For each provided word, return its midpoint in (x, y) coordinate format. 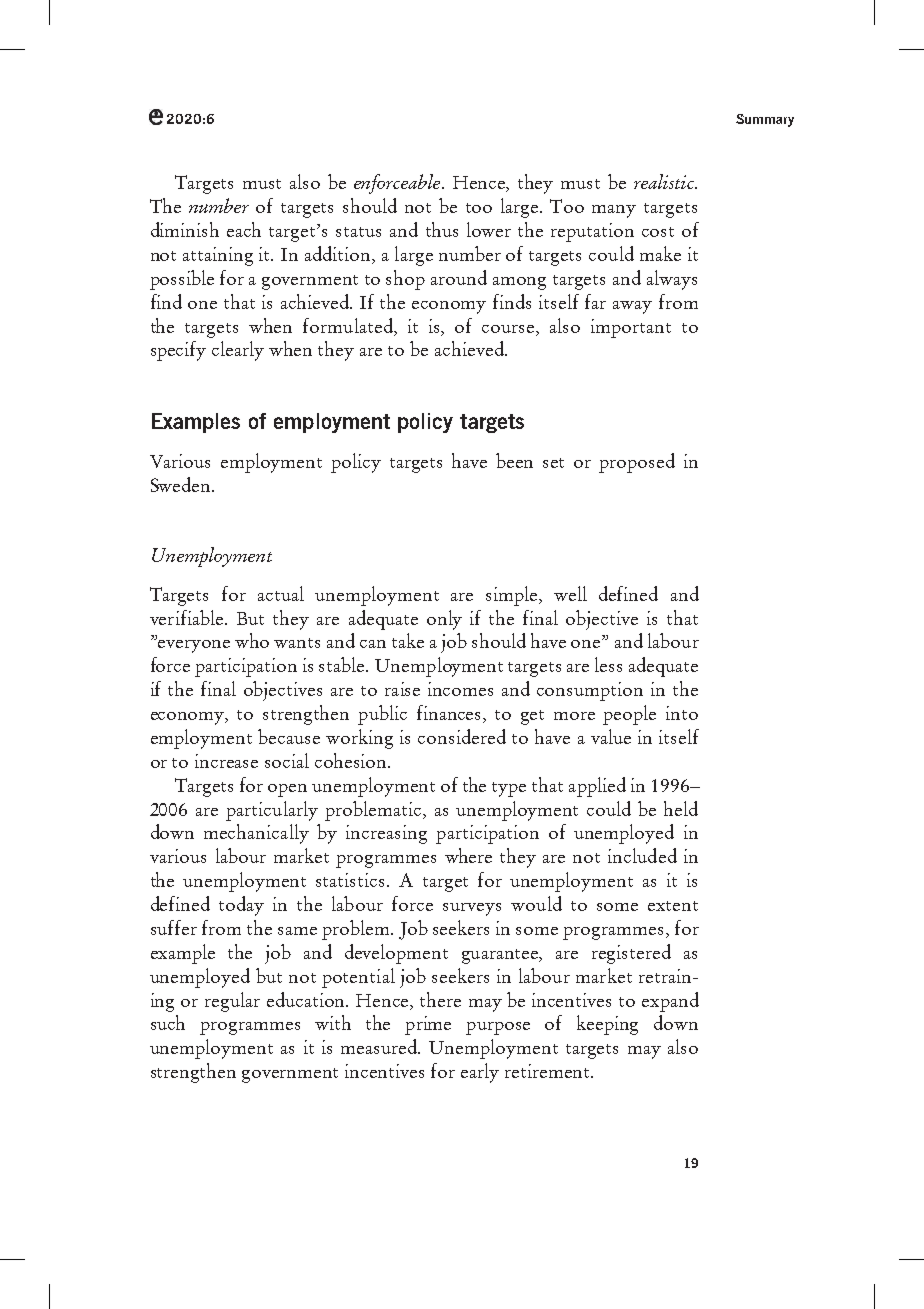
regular (232, 1002)
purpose (498, 1028)
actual (281, 593)
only (444, 620)
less (608, 664)
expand (670, 1002)
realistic (665, 181)
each (244, 229)
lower (489, 229)
